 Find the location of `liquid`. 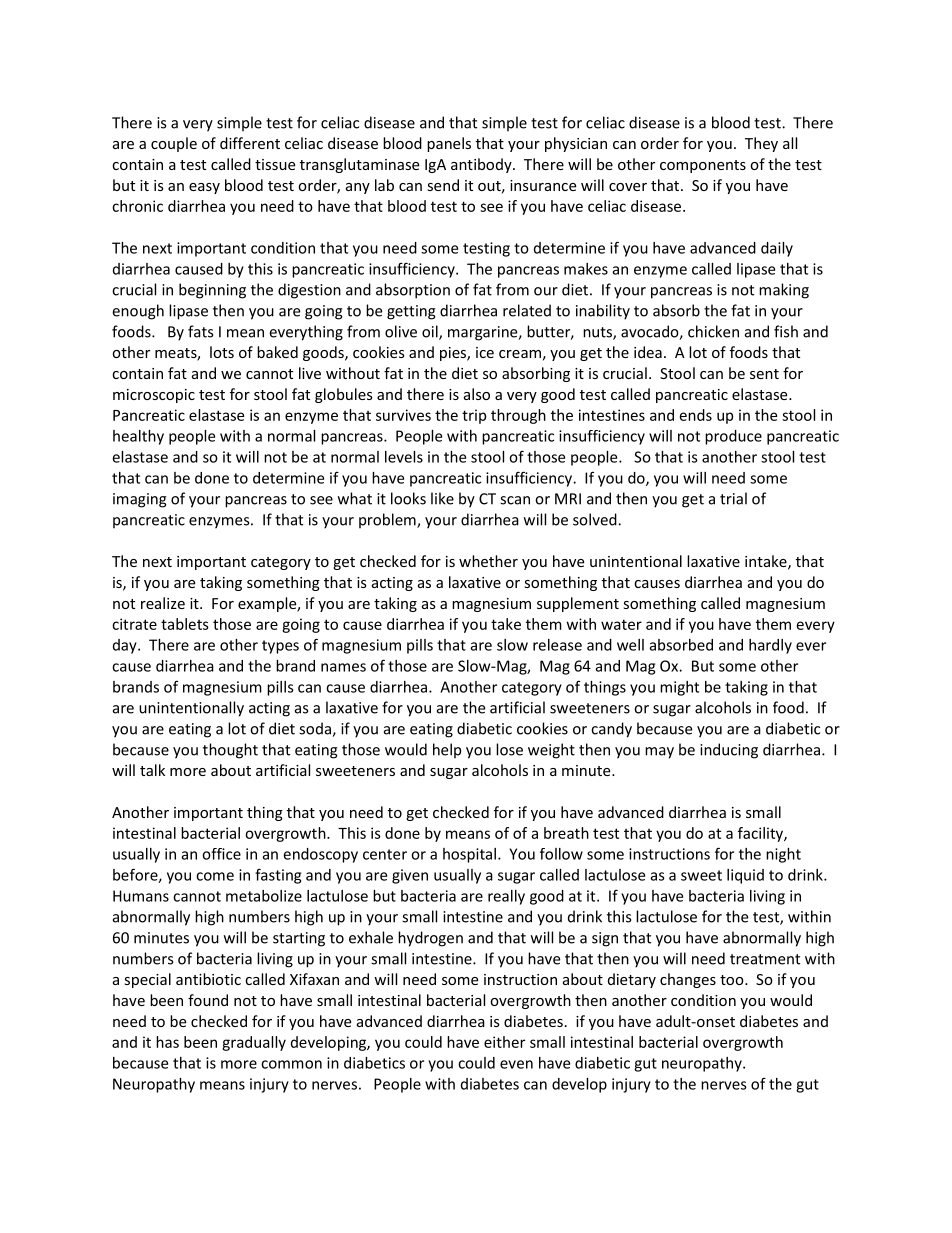

liquid is located at coordinates (745, 876).
